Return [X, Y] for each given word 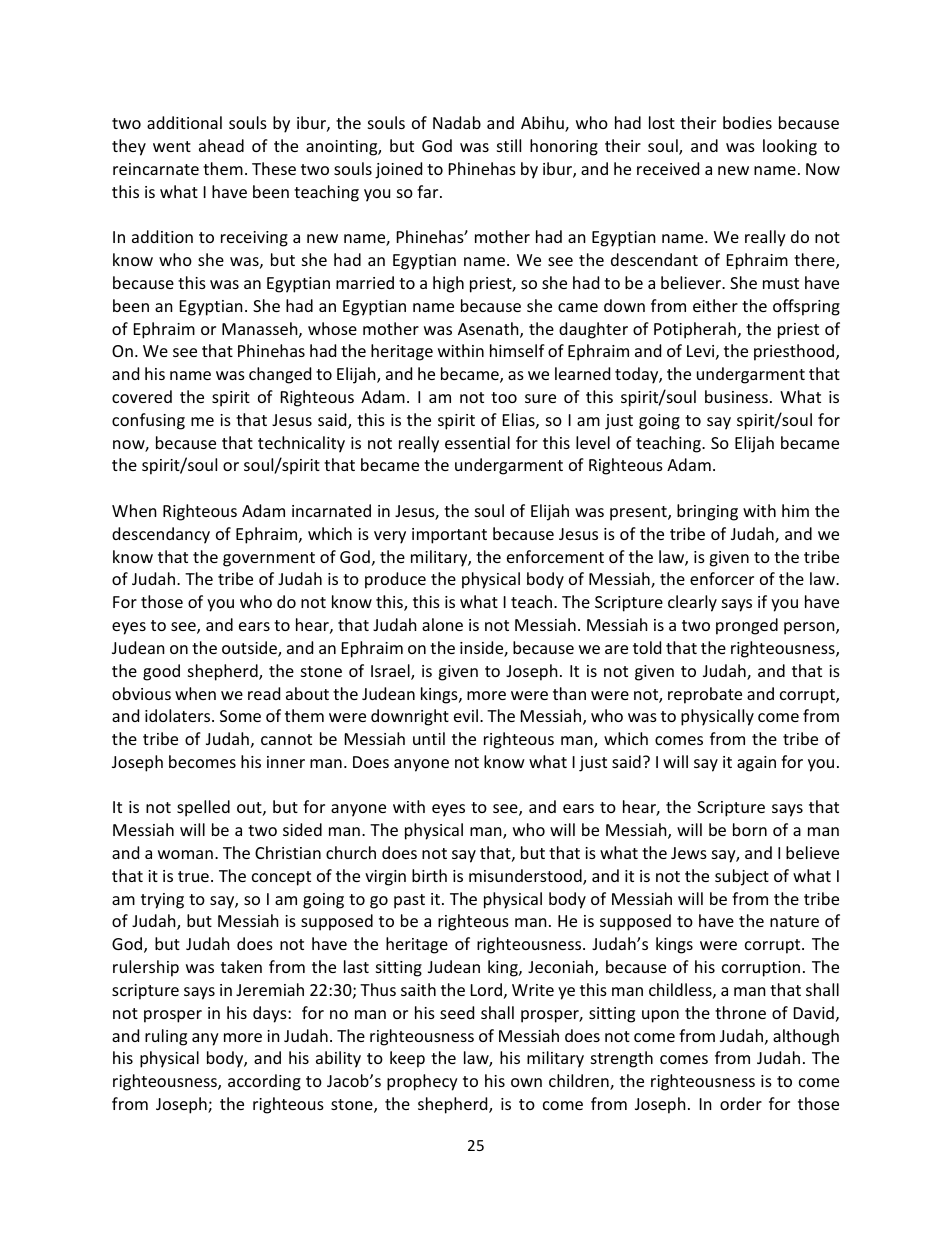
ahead [221, 145]
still [509, 145]
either [715, 305]
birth [429, 875]
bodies [747, 122]
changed [280, 375]
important [449, 536]
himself [517, 350]
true [193, 876]
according [264, 1082]
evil [466, 715]
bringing [707, 512]
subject [742, 877]
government [269, 559]
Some [240, 716]
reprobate [705, 695]
